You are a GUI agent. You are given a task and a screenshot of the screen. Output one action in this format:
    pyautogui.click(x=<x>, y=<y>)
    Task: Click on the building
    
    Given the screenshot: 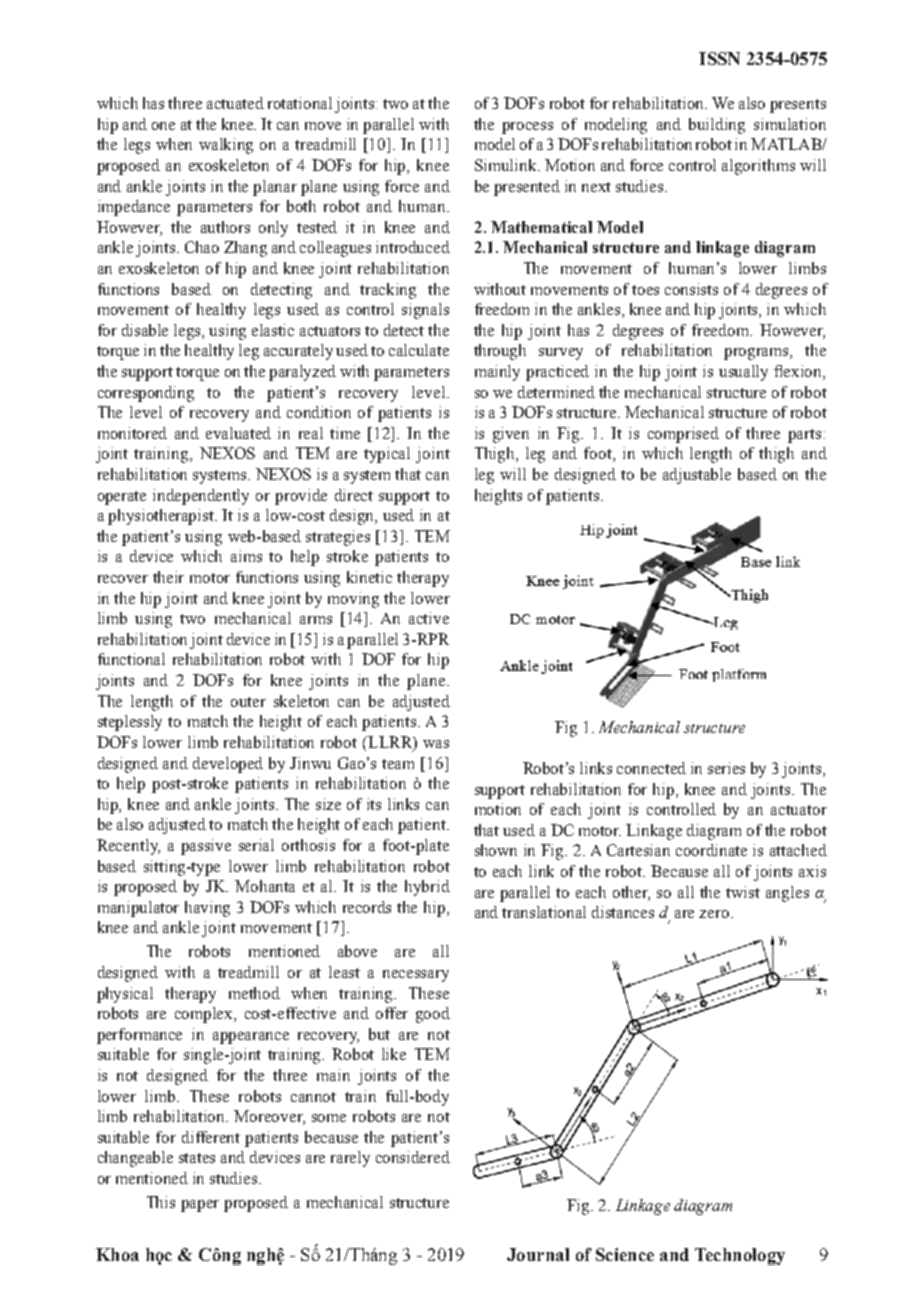 What is the action you would take?
    pyautogui.click(x=717, y=126)
